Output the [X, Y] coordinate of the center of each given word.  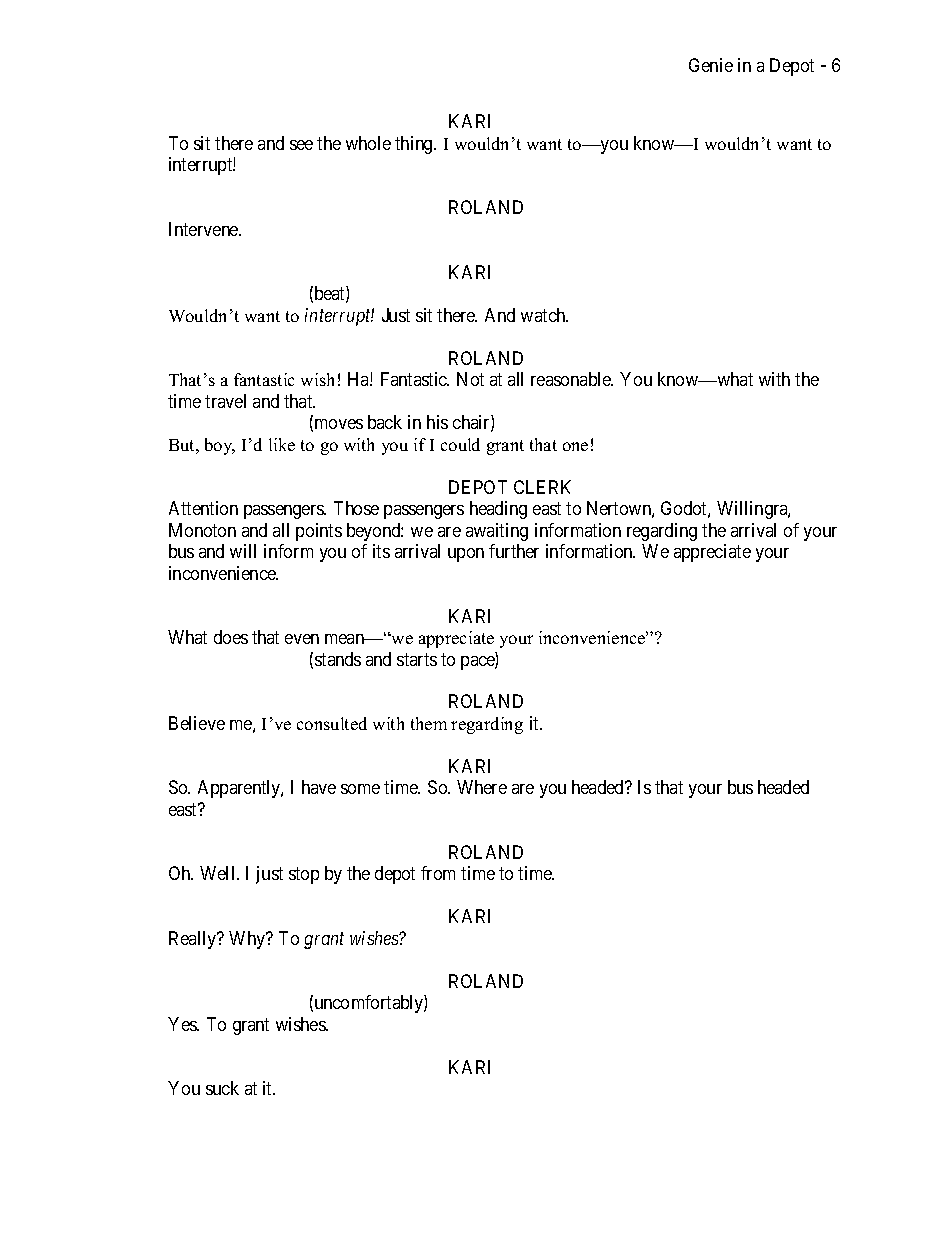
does [231, 637]
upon [466, 555]
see [301, 145]
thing [415, 145]
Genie [711, 65]
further [514, 551]
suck [222, 1088]
